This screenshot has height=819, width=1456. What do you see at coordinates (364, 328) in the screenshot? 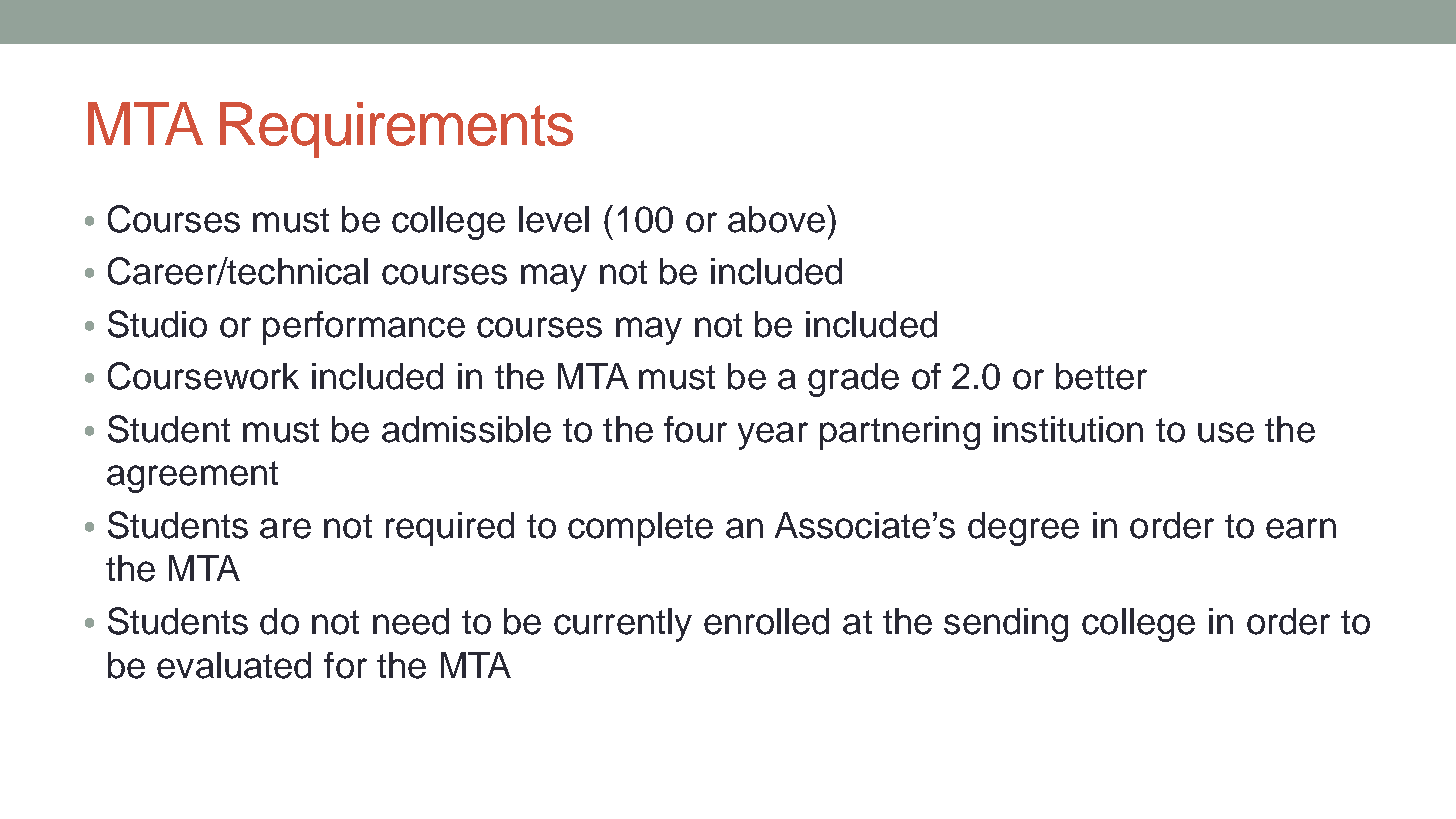
I see `performance` at bounding box center [364, 328].
